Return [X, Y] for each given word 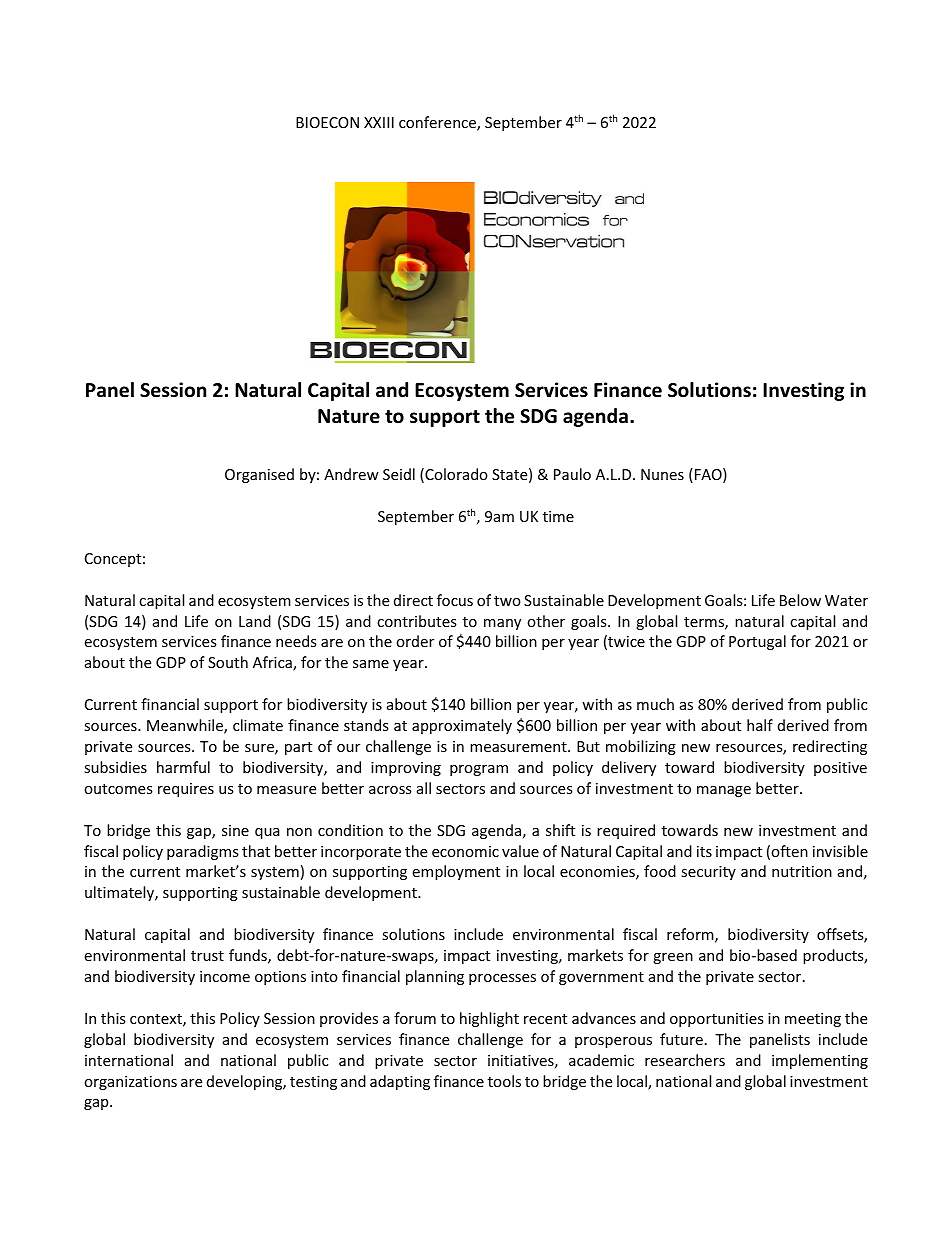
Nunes [662, 474]
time [558, 516]
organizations [130, 1083]
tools [504, 1081]
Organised [259, 475]
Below [800, 600]
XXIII [379, 122]
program [479, 770]
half [760, 725]
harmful [183, 767]
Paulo [572, 474]
